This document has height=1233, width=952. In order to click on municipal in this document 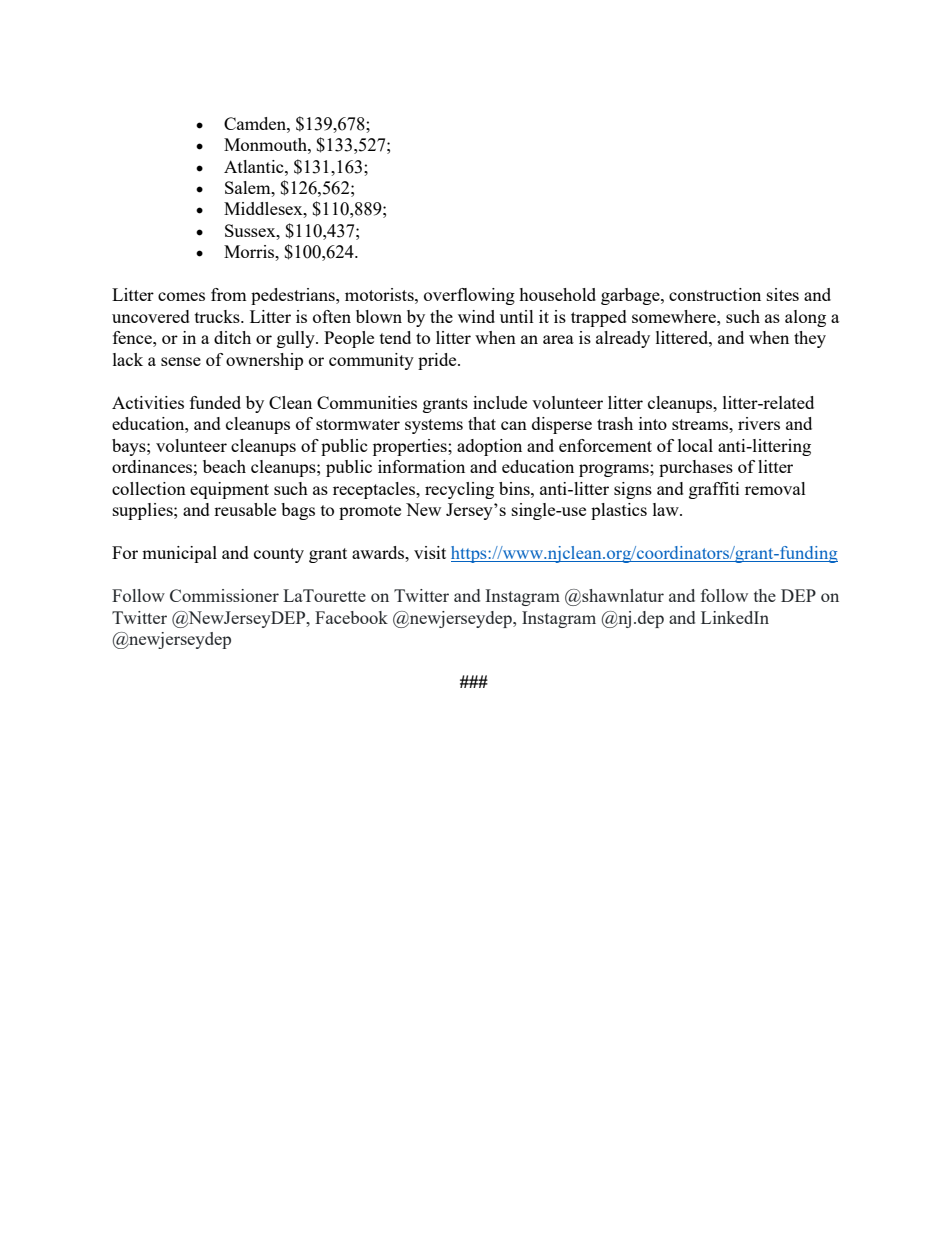, I will do `click(179, 554)`.
